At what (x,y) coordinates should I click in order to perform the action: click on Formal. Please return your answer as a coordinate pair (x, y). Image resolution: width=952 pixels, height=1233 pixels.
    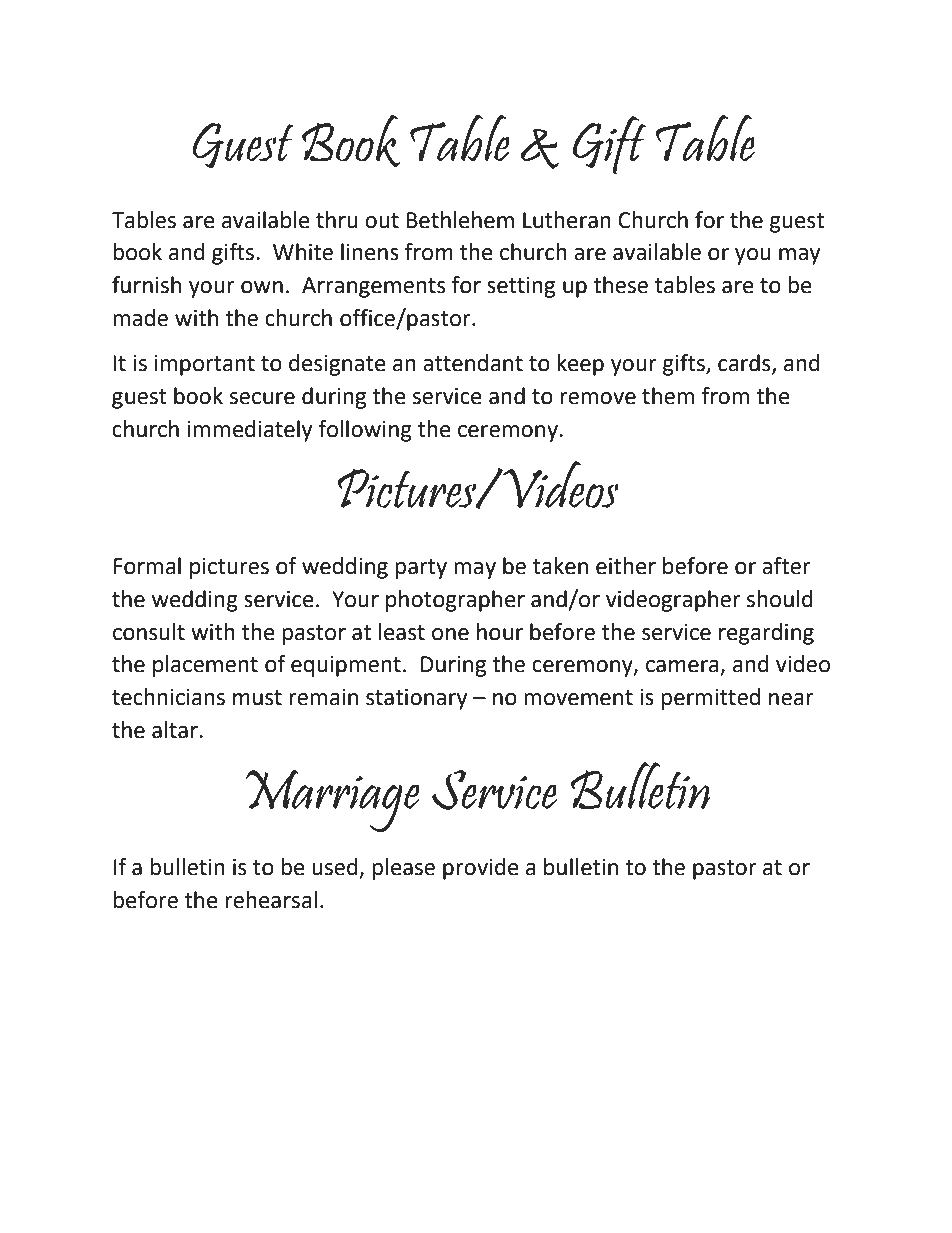
    Looking at the image, I should click on (147, 566).
